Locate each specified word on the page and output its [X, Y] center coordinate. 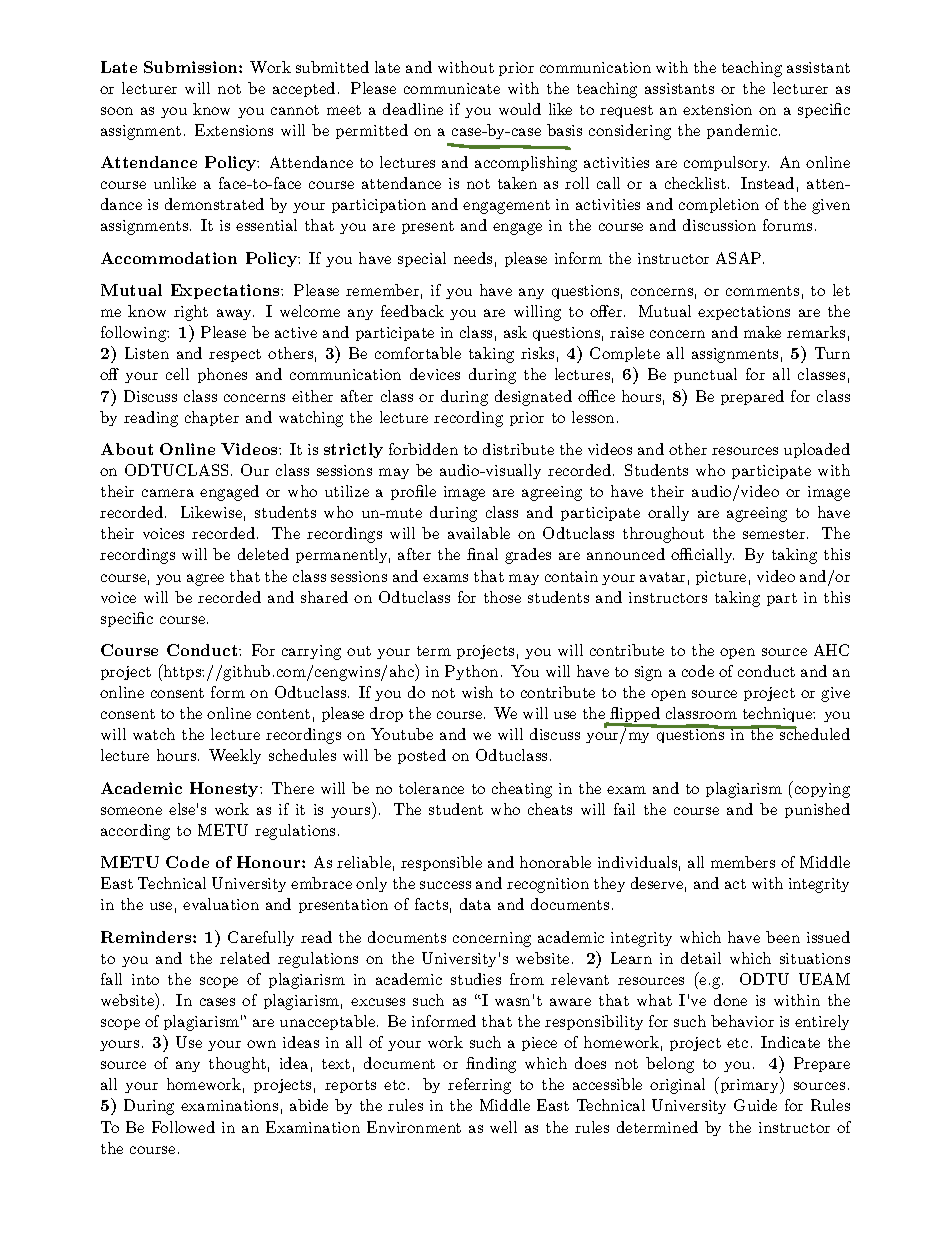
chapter [212, 418]
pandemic [743, 131]
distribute [518, 449]
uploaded [817, 450]
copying [821, 789]
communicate [452, 88]
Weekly [235, 756]
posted [422, 756]
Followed [183, 1127]
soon [117, 111]
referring [479, 1086]
